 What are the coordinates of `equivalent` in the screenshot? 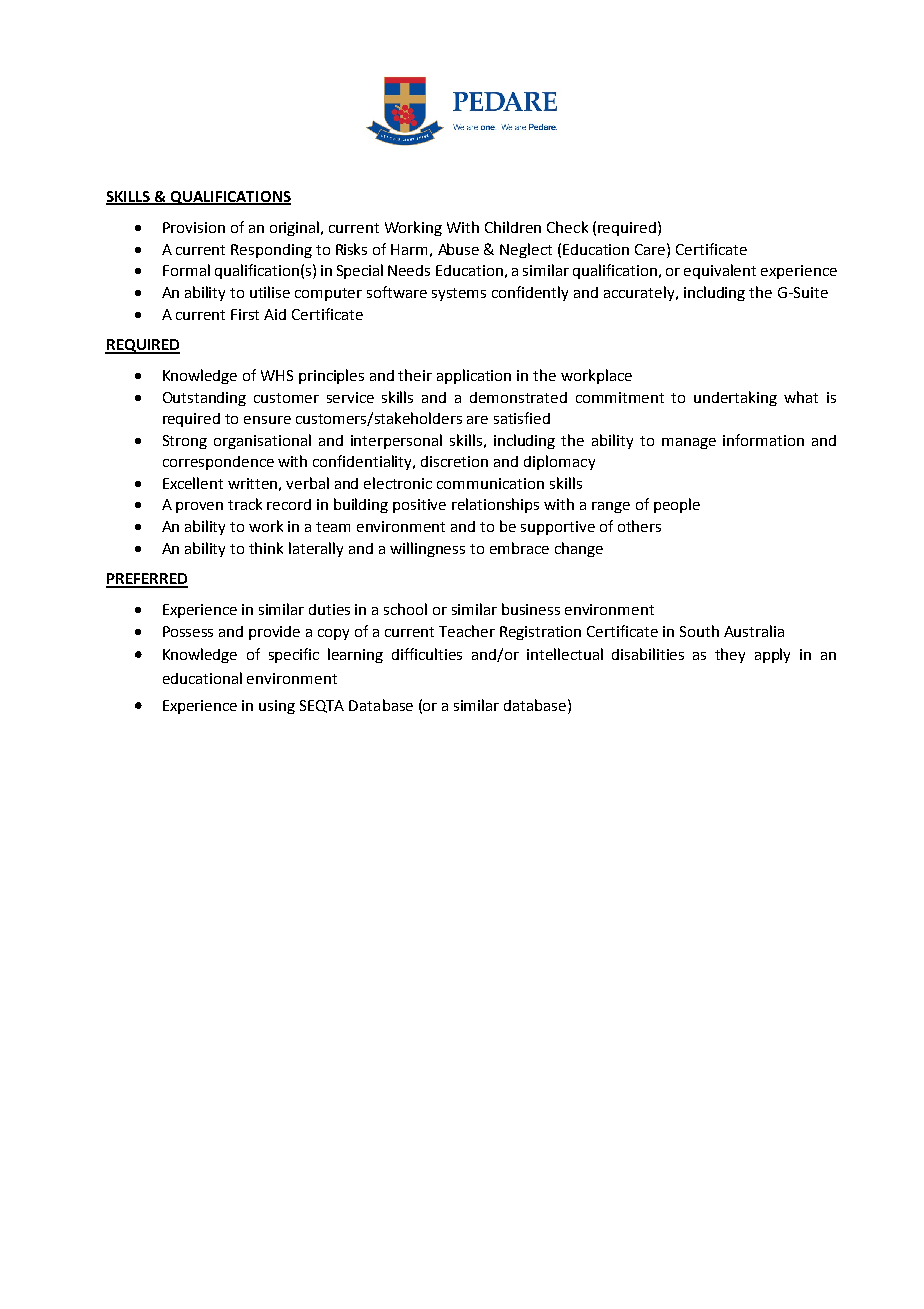 It's located at (720, 271).
